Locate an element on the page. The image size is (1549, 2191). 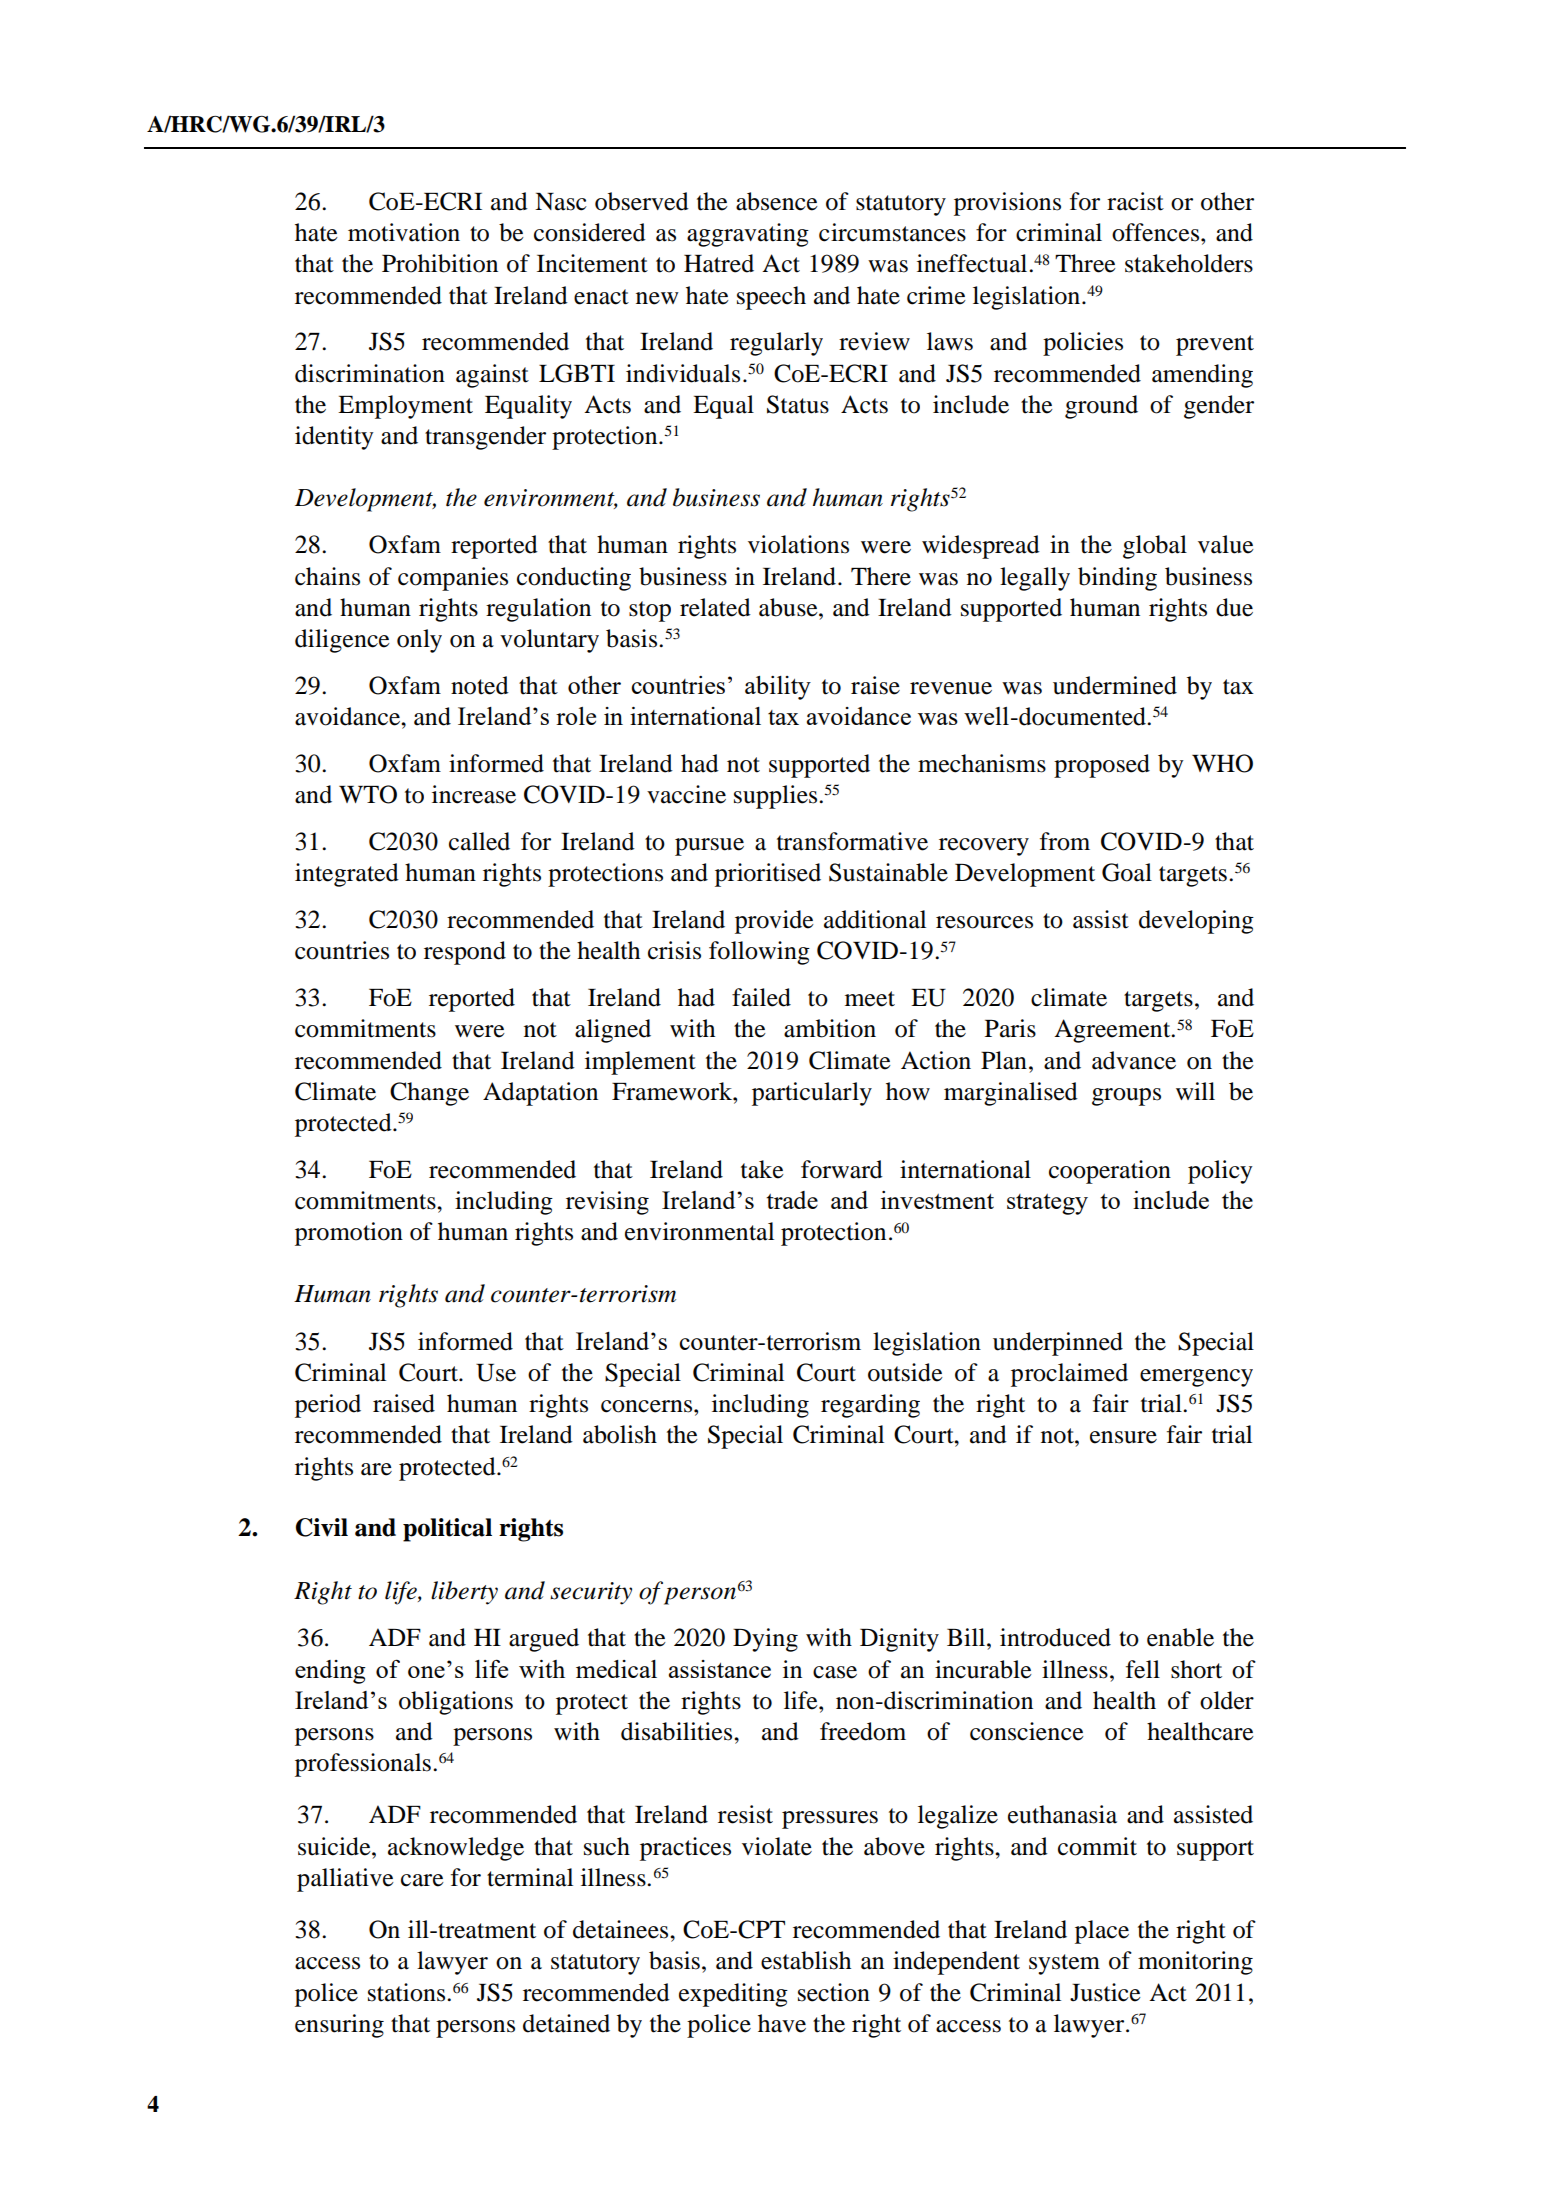
companies is located at coordinates (453, 579).
